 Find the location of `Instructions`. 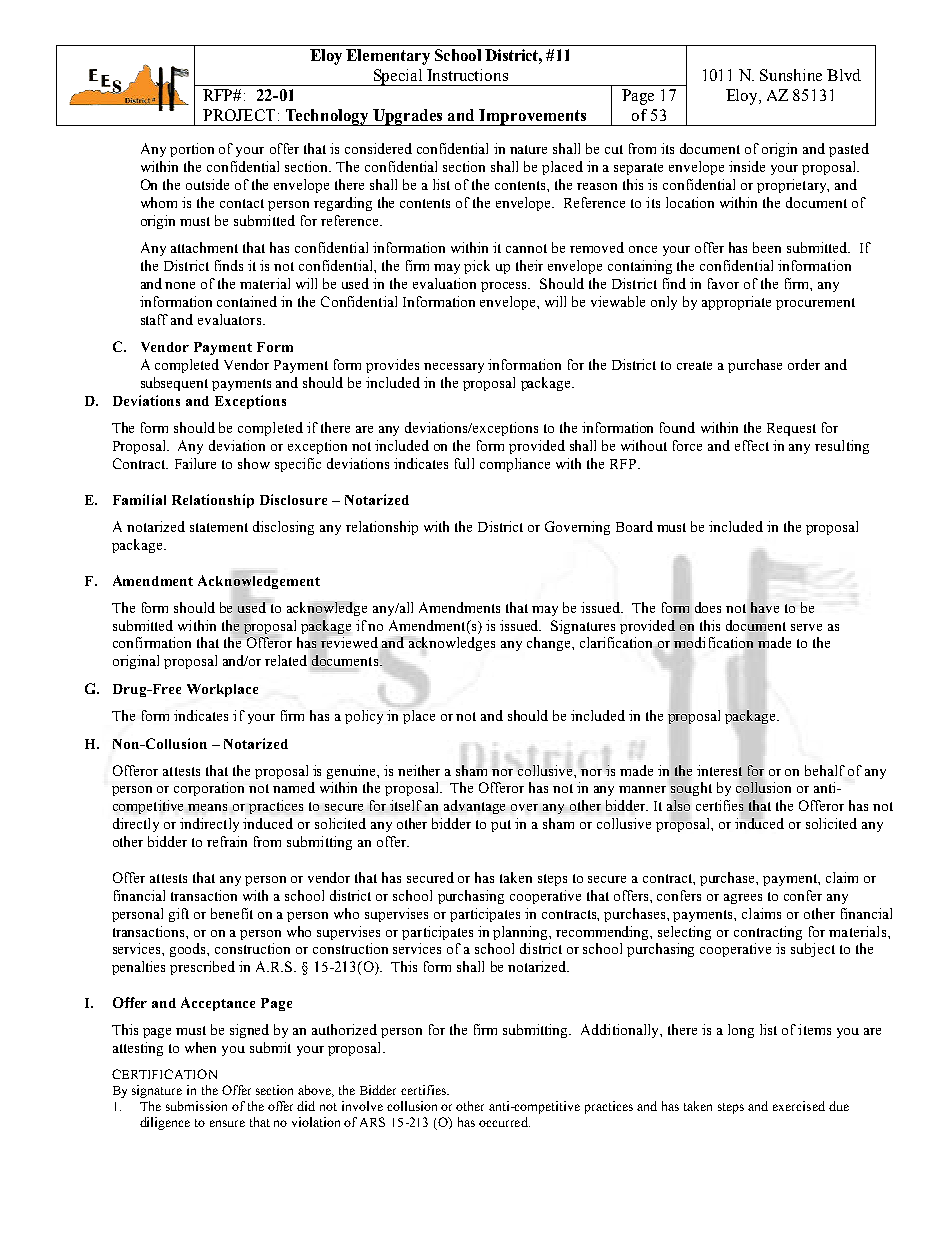

Instructions is located at coordinates (467, 75).
